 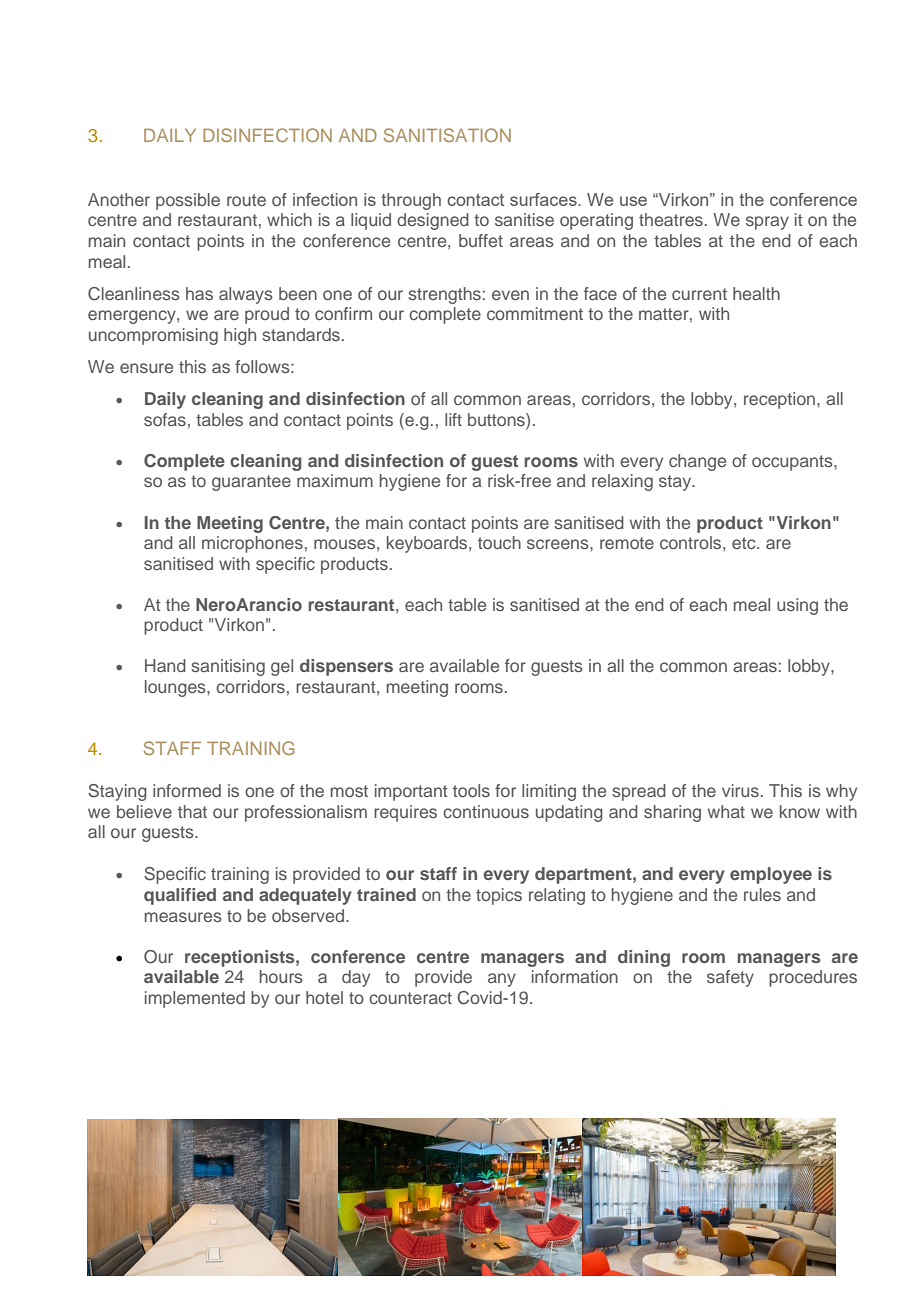 I want to click on sofas, so click(x=165, y=419).
